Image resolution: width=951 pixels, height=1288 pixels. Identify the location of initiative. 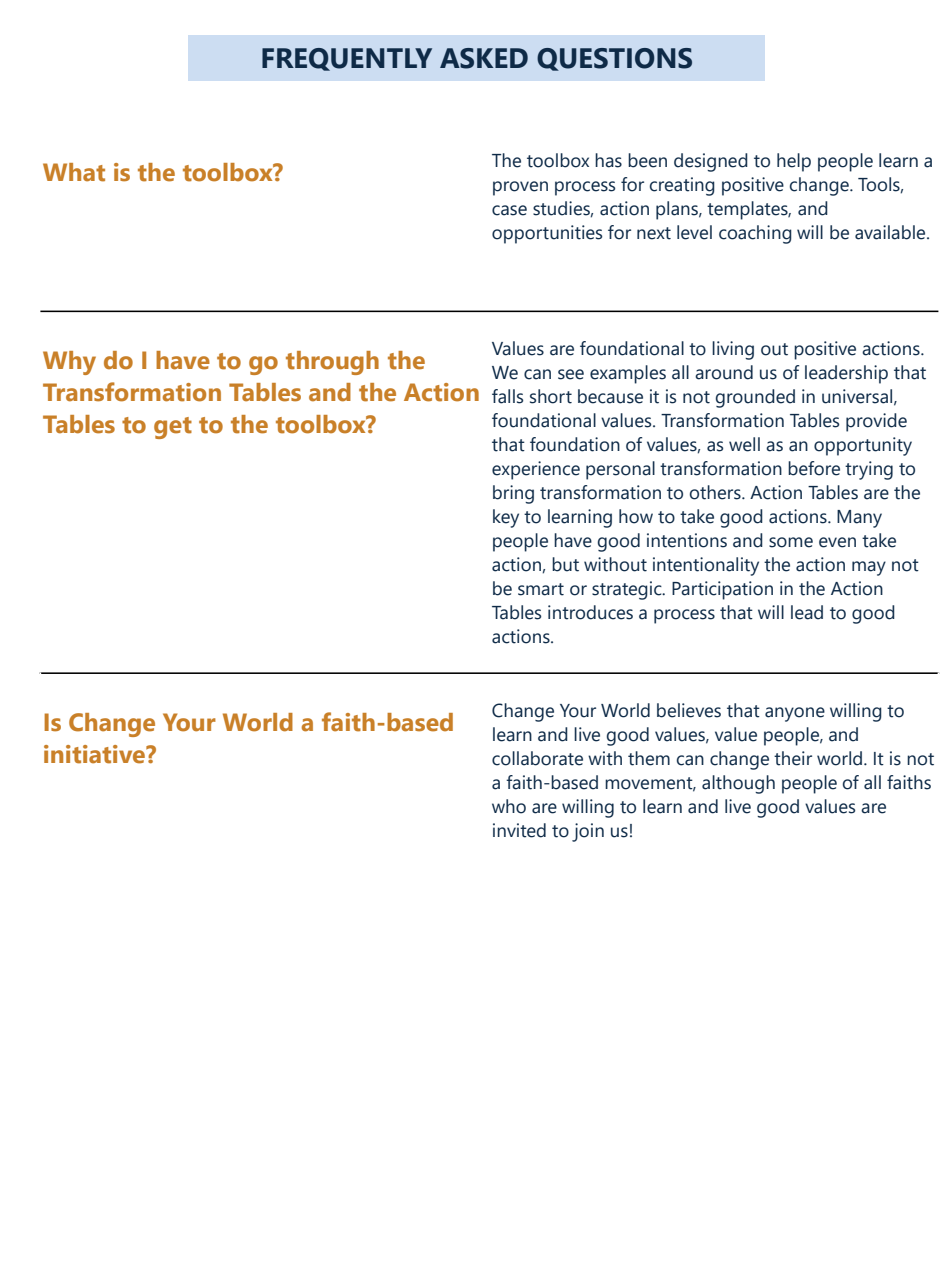
(95, 754).
